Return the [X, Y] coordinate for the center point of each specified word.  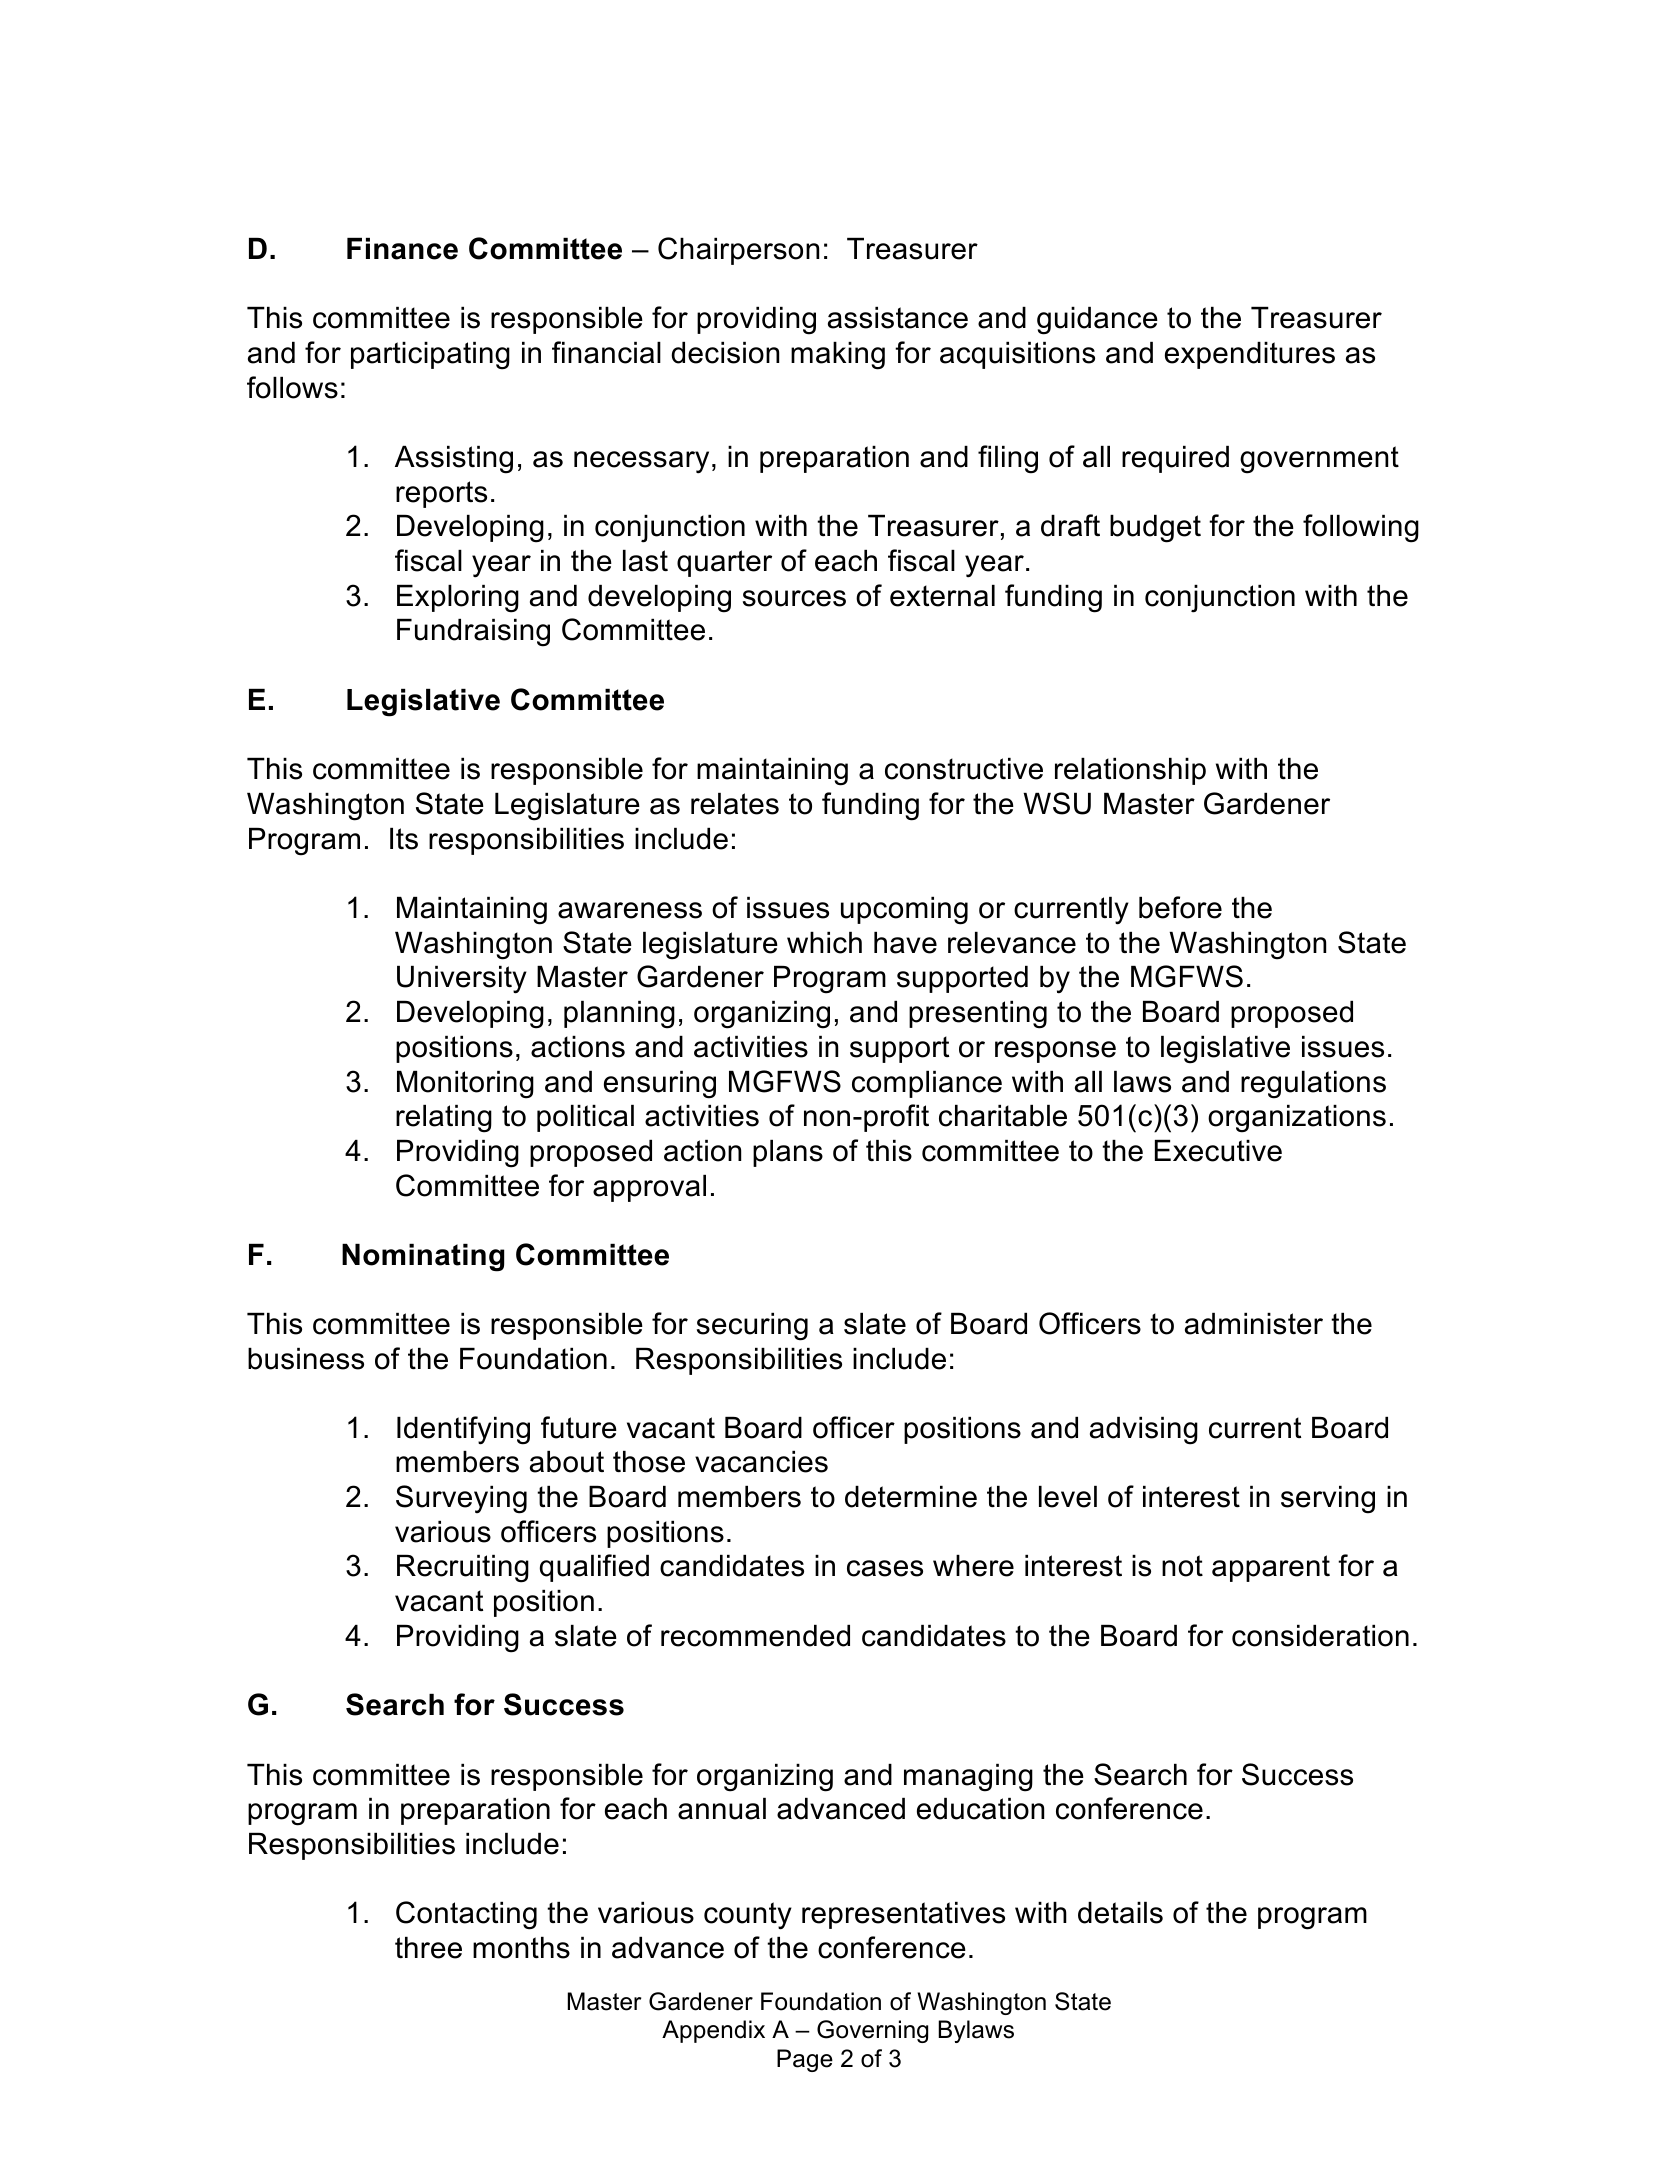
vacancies [761, 1462]
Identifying [463, 1430]
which [824, 943]
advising [1144, 1431]
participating [430, 356]
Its [404, 839]
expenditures [1250, 355]
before [1180, 907]
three [428, 1948]
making [838, 356]
